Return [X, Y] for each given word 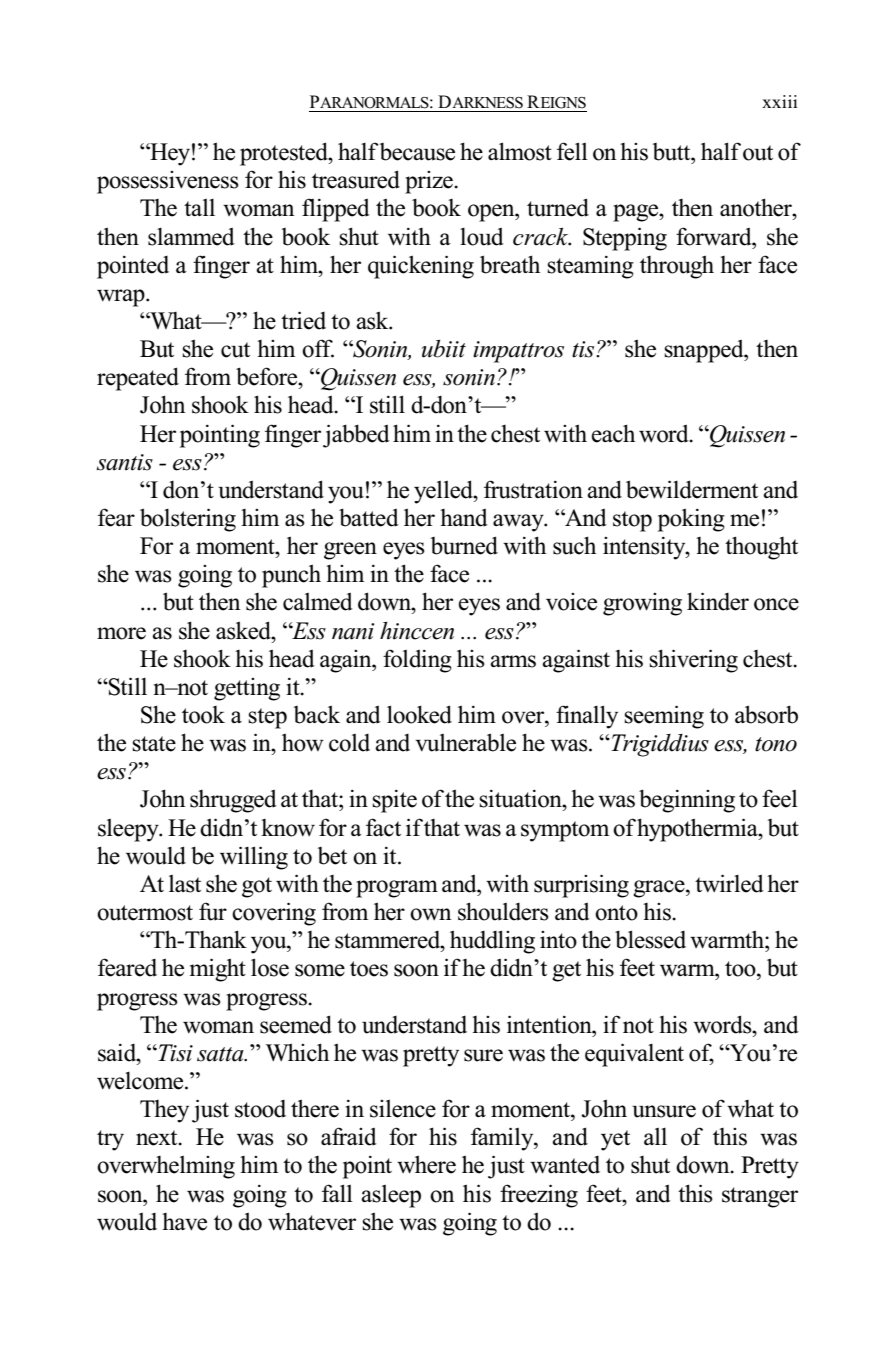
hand [464, 518]
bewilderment [692, 489]
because [417, 152]
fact [383, 827]
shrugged [233, 801]
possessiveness [168, 182]
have [184, 1222]
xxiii [779, 101]
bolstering [188, 520]
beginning [687, 801]
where [426, 1164]
